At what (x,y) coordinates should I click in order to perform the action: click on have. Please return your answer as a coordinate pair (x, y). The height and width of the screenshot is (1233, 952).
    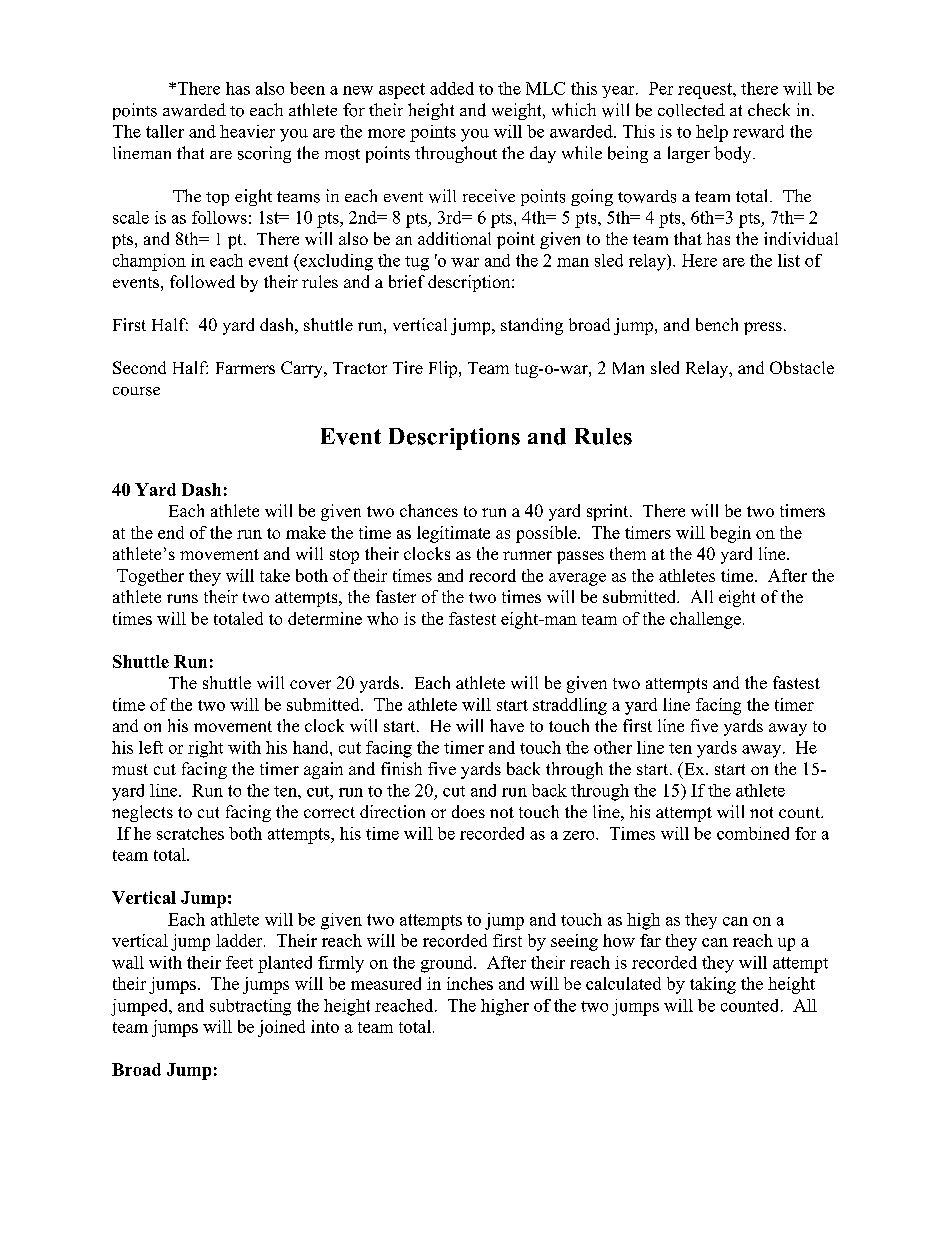
    Looking at the image, I should click on (507, 725).
